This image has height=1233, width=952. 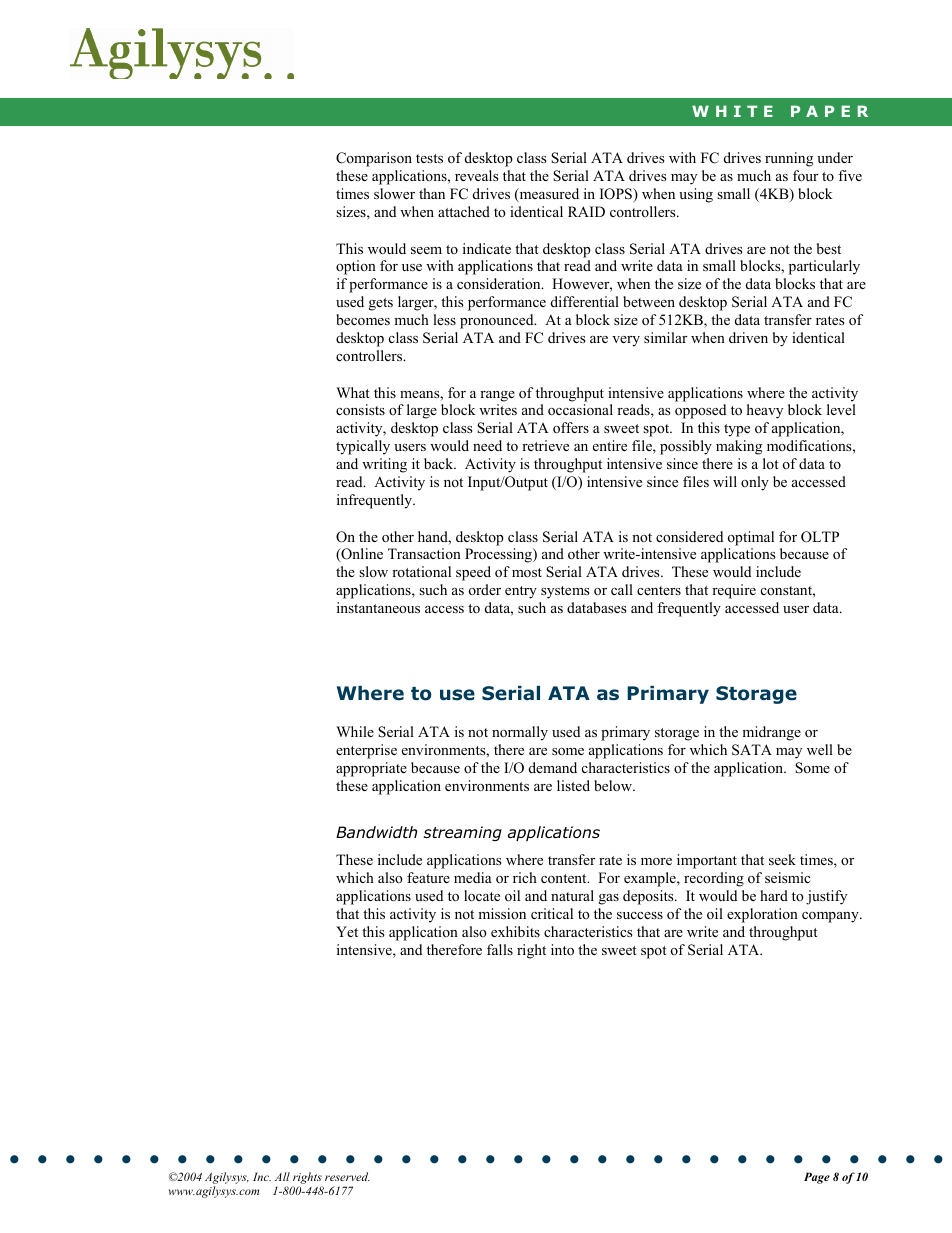 I want to click on systems, so click(x=565, y=592).
